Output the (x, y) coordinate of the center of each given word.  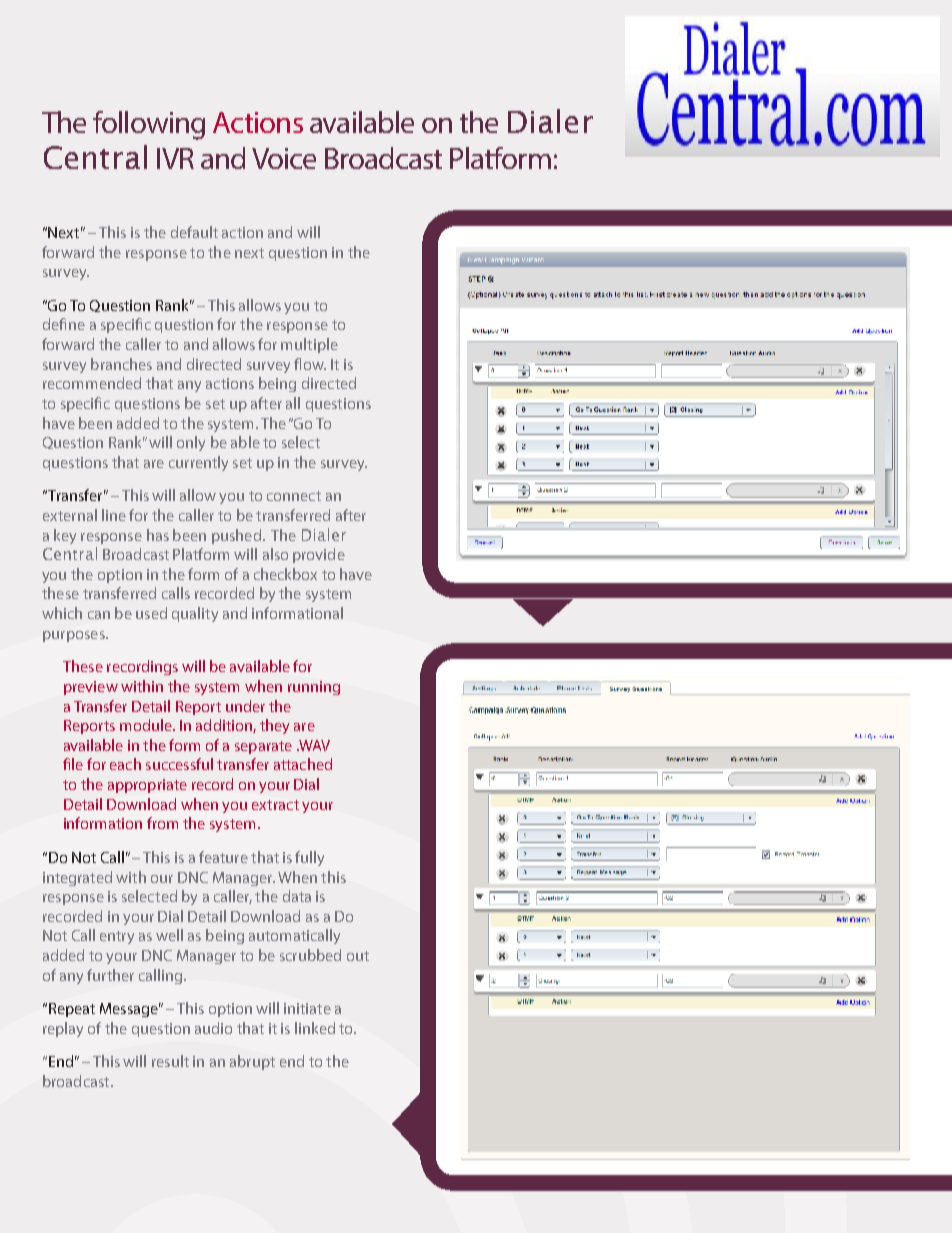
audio (213, 1028)
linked (315, 1028)
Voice (284, 158)
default (194, 232)
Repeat (72, 1010)
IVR (175, 158)
